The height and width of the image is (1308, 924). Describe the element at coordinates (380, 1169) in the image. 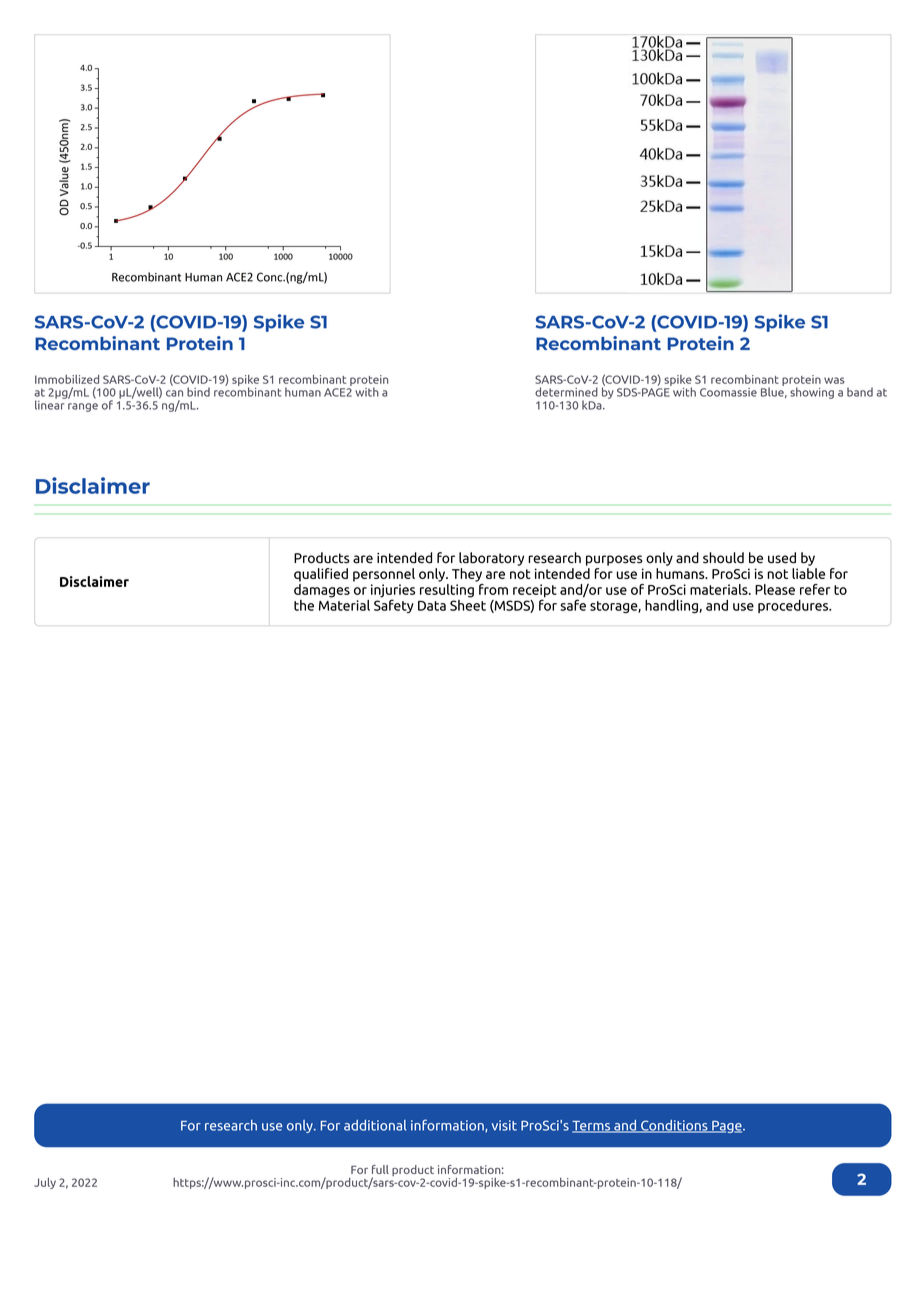

I see `full` at that location.
